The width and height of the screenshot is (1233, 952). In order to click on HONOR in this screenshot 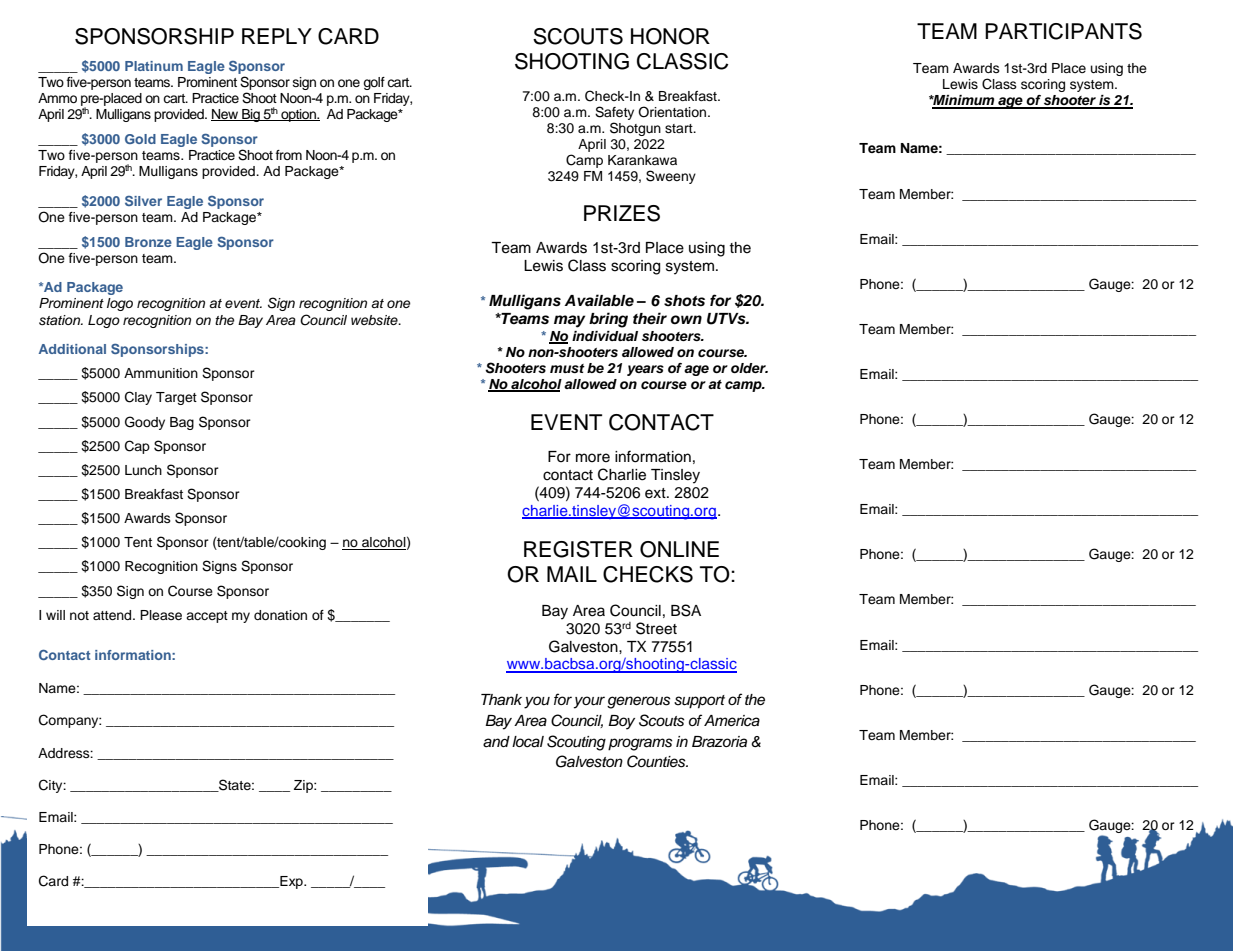, I will do `click(670, 36)`.
